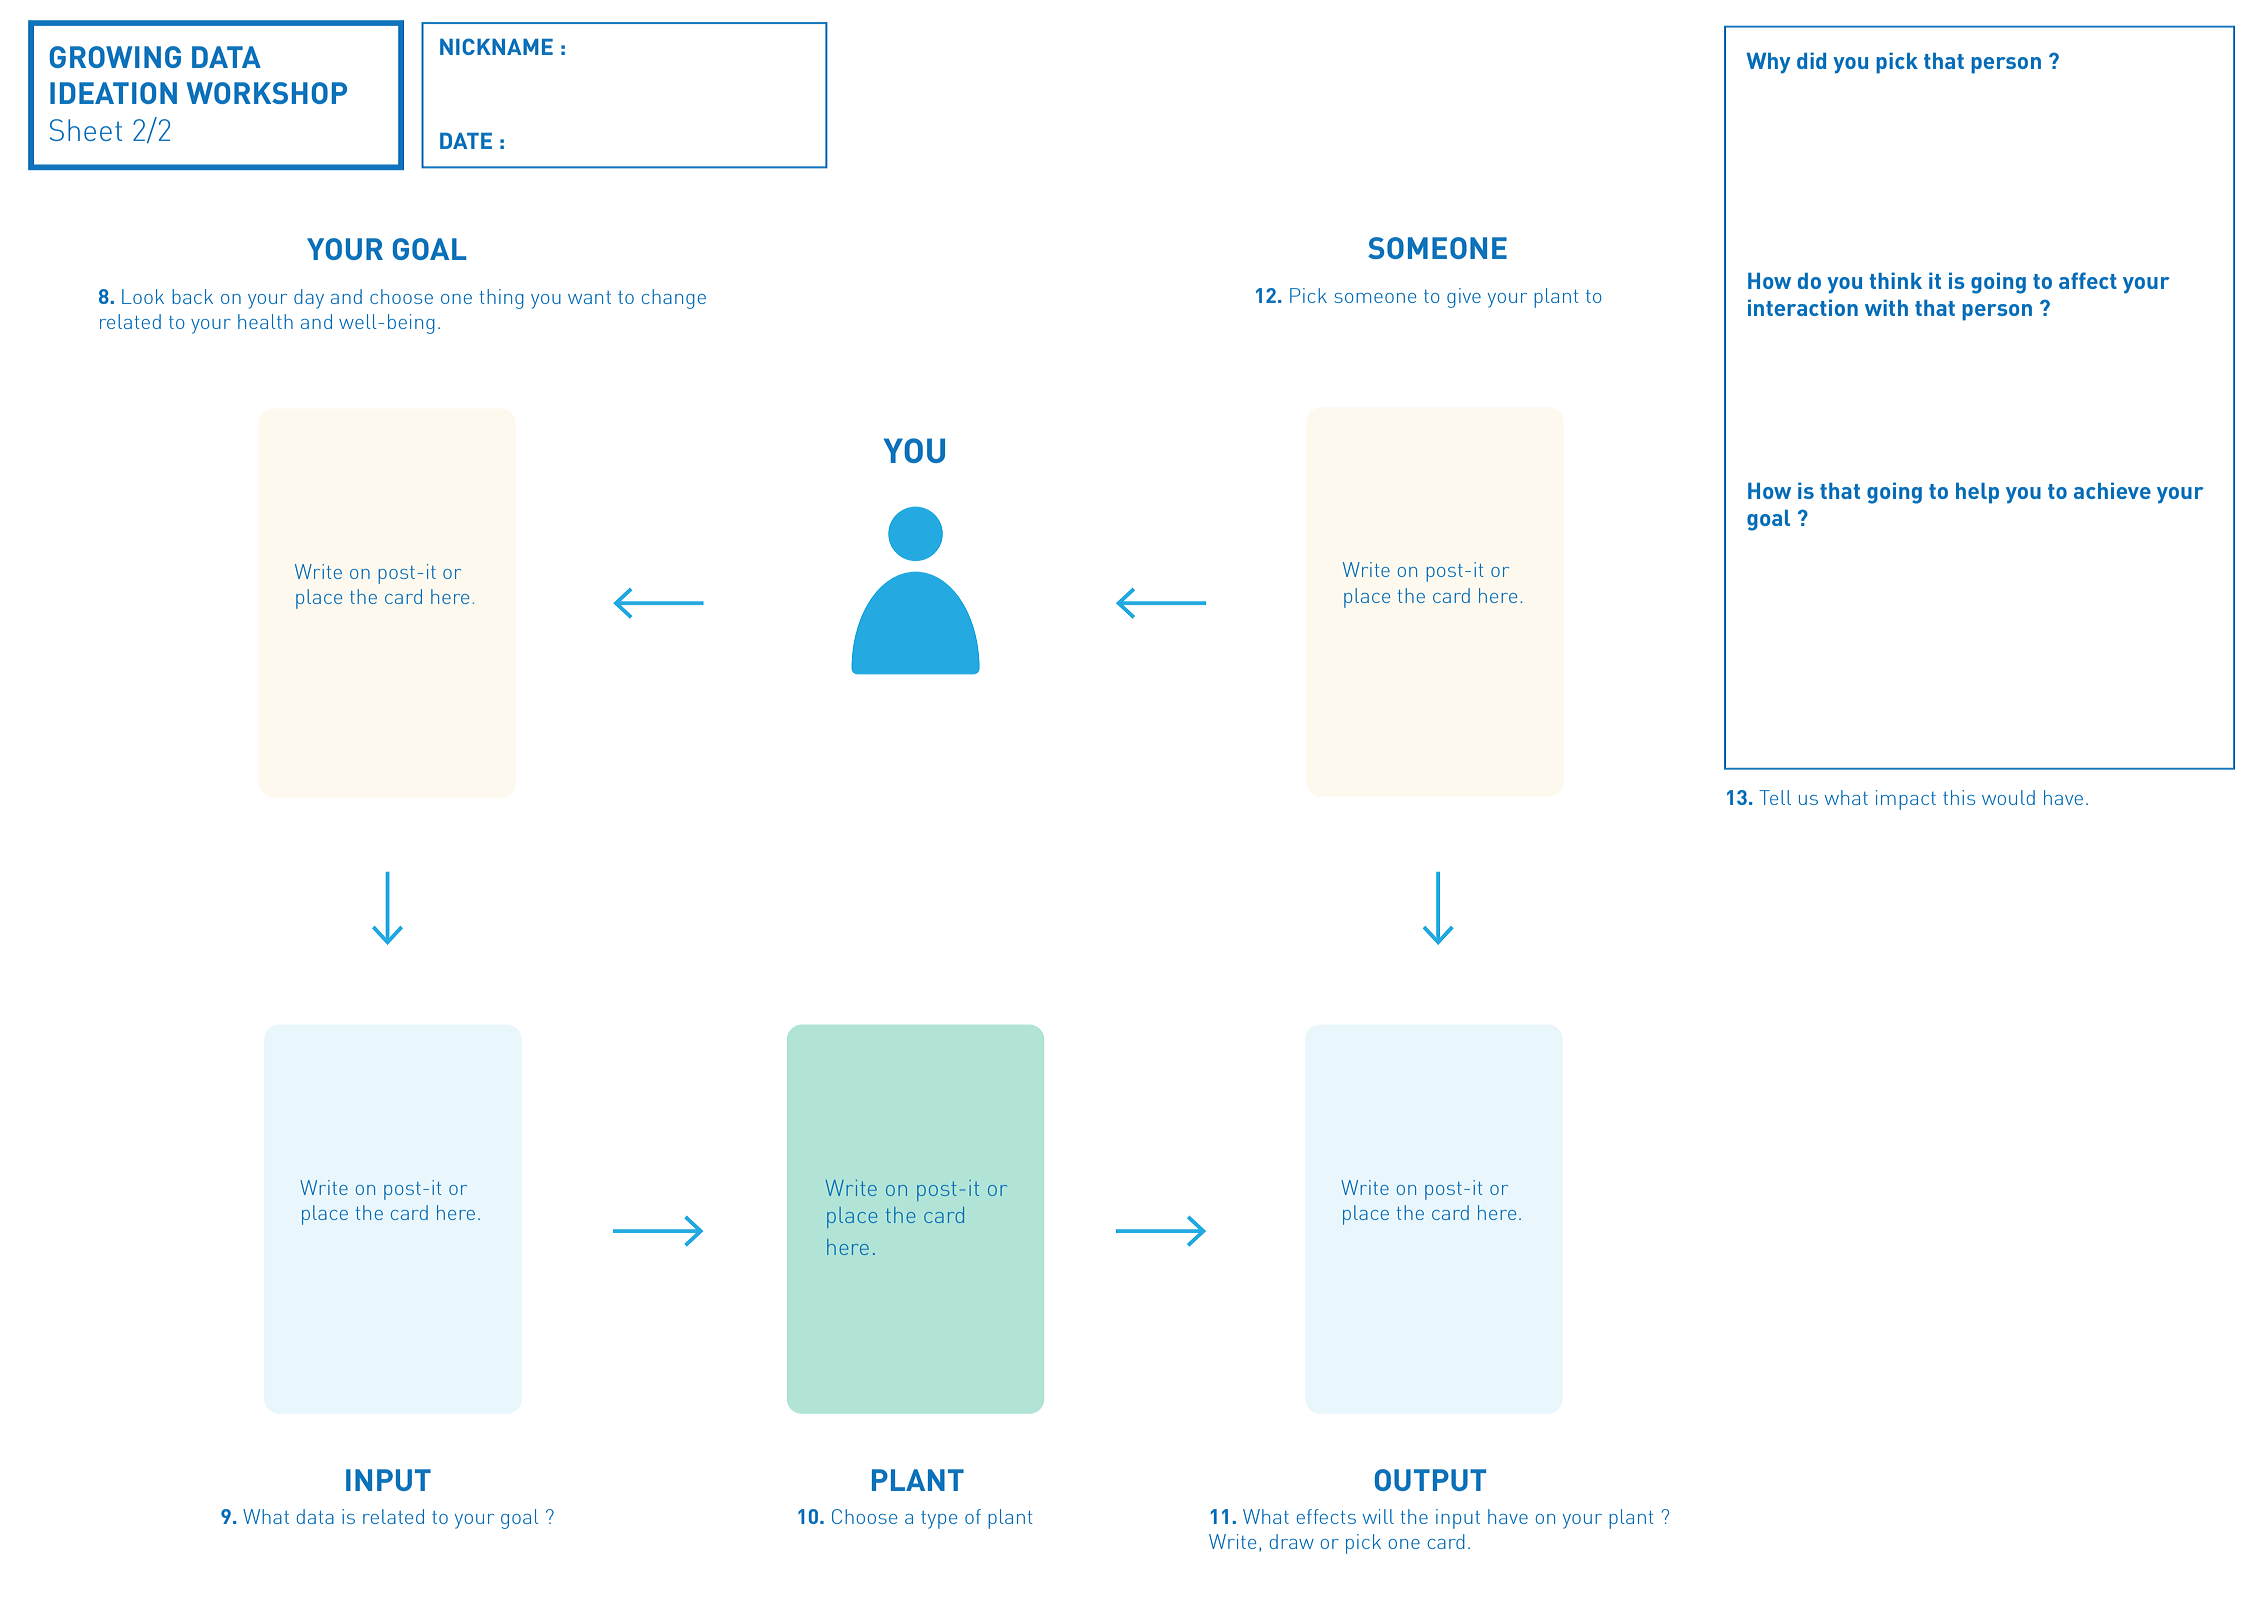 This document has height=1603, width=2267. I want to click on impact, so click(1906, 800).
